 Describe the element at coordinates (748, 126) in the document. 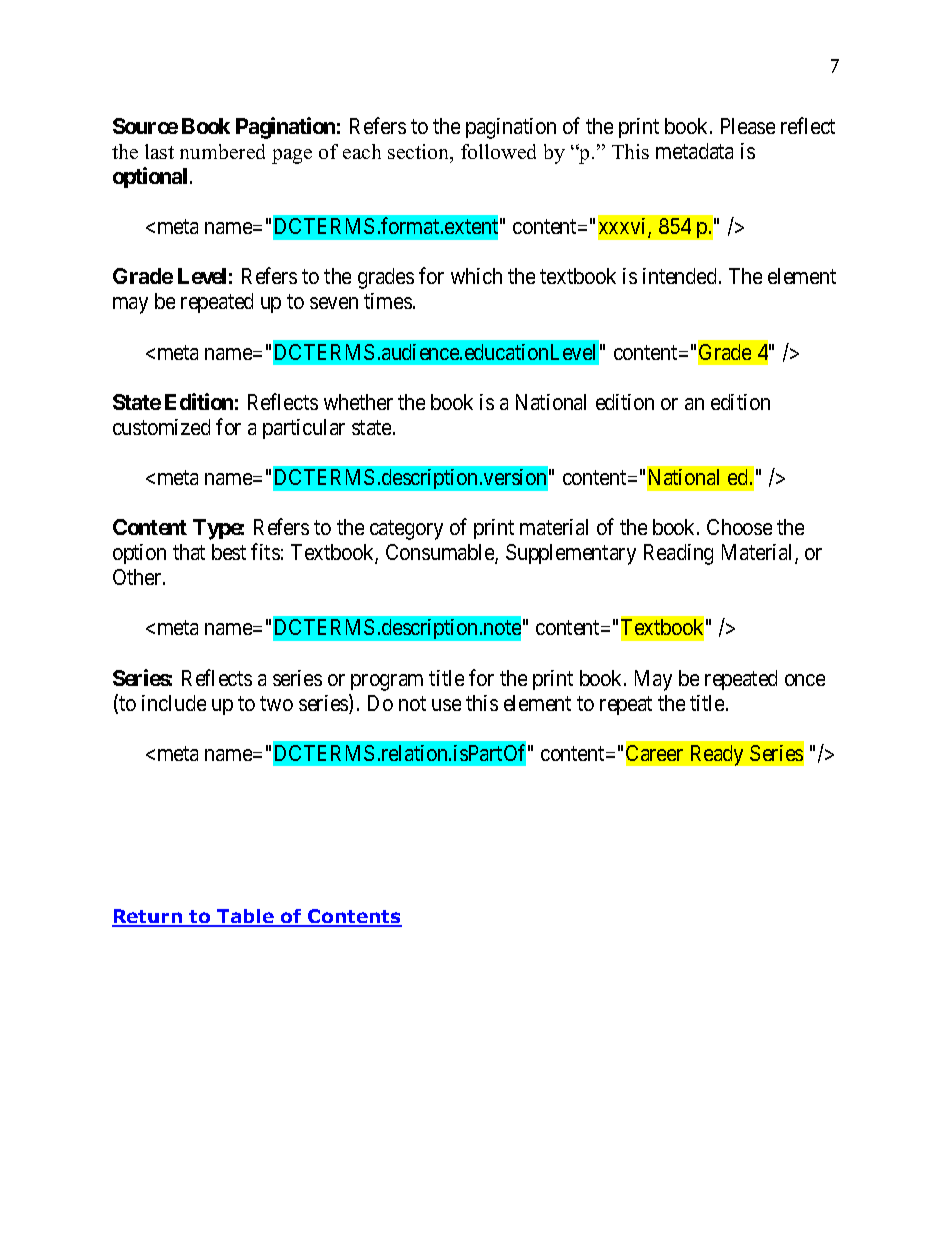

I see `Please` at that location.
